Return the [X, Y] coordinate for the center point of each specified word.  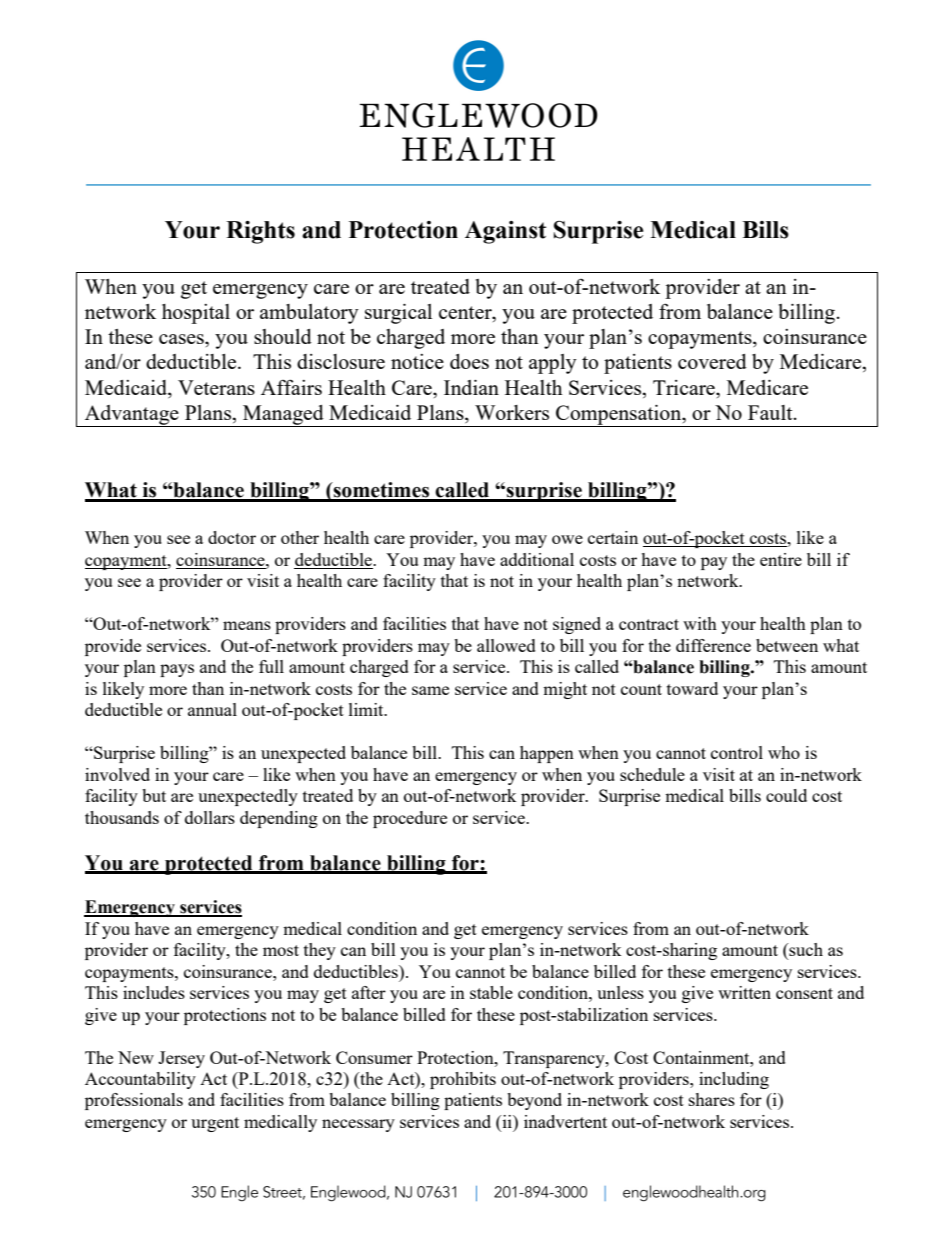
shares [712, 1099]
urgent [215, 1124]
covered [712, 361]
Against [505, 232]
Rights [260, 232]
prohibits [463, 1080]
